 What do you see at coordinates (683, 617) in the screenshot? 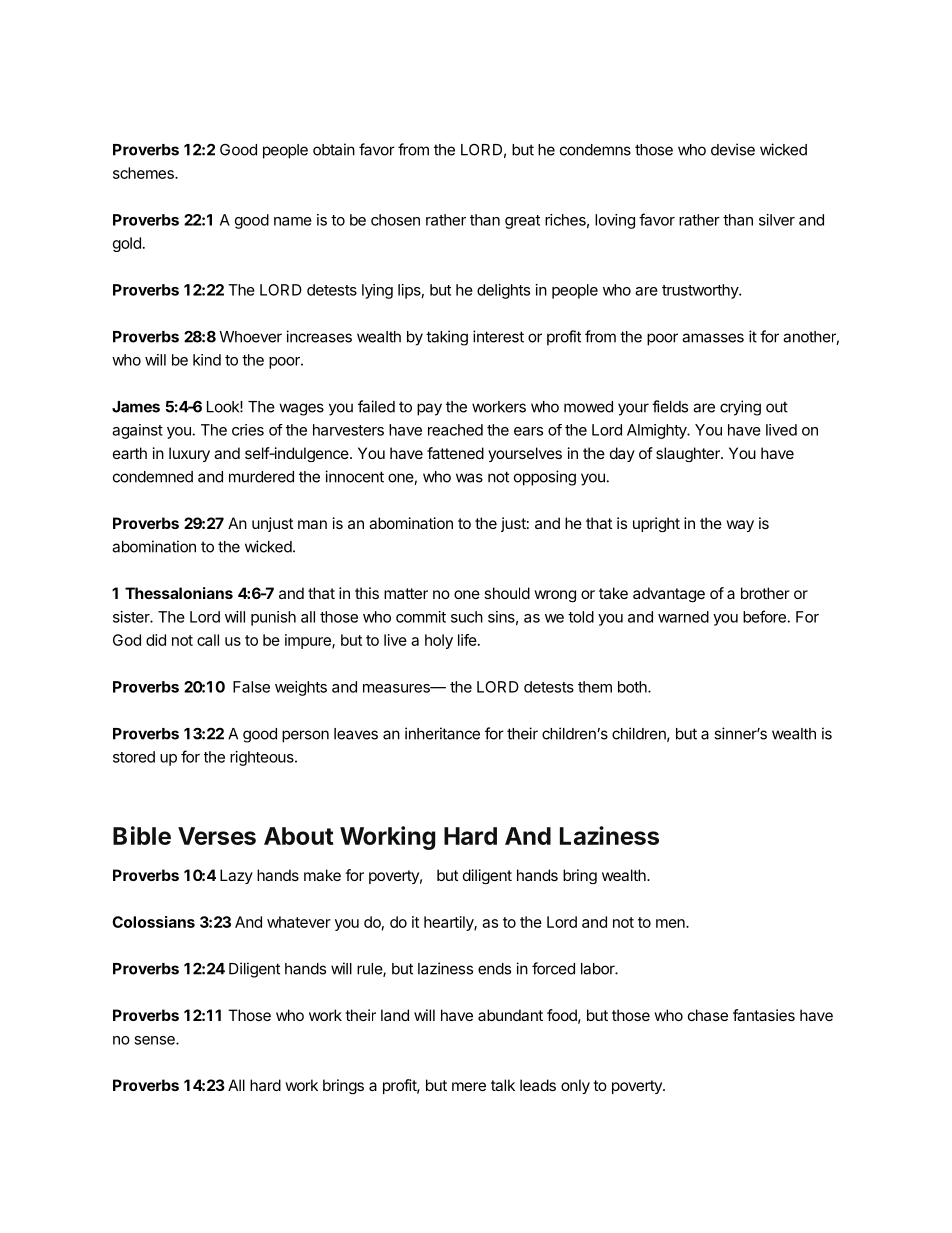
I see `warned` at bounding box center [683, 617].
